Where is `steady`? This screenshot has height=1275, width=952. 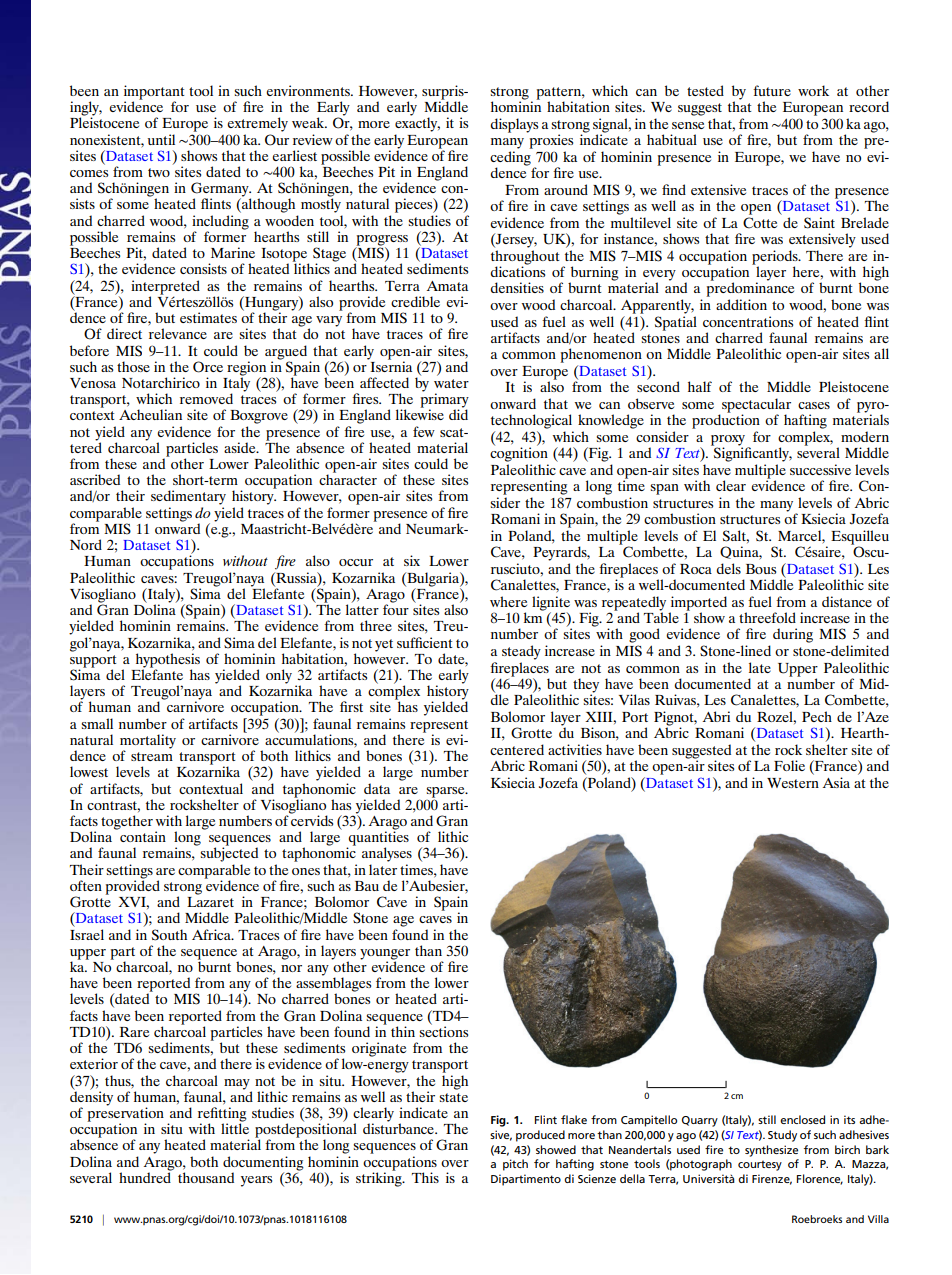
steady is located at coordinates (521, 652).
